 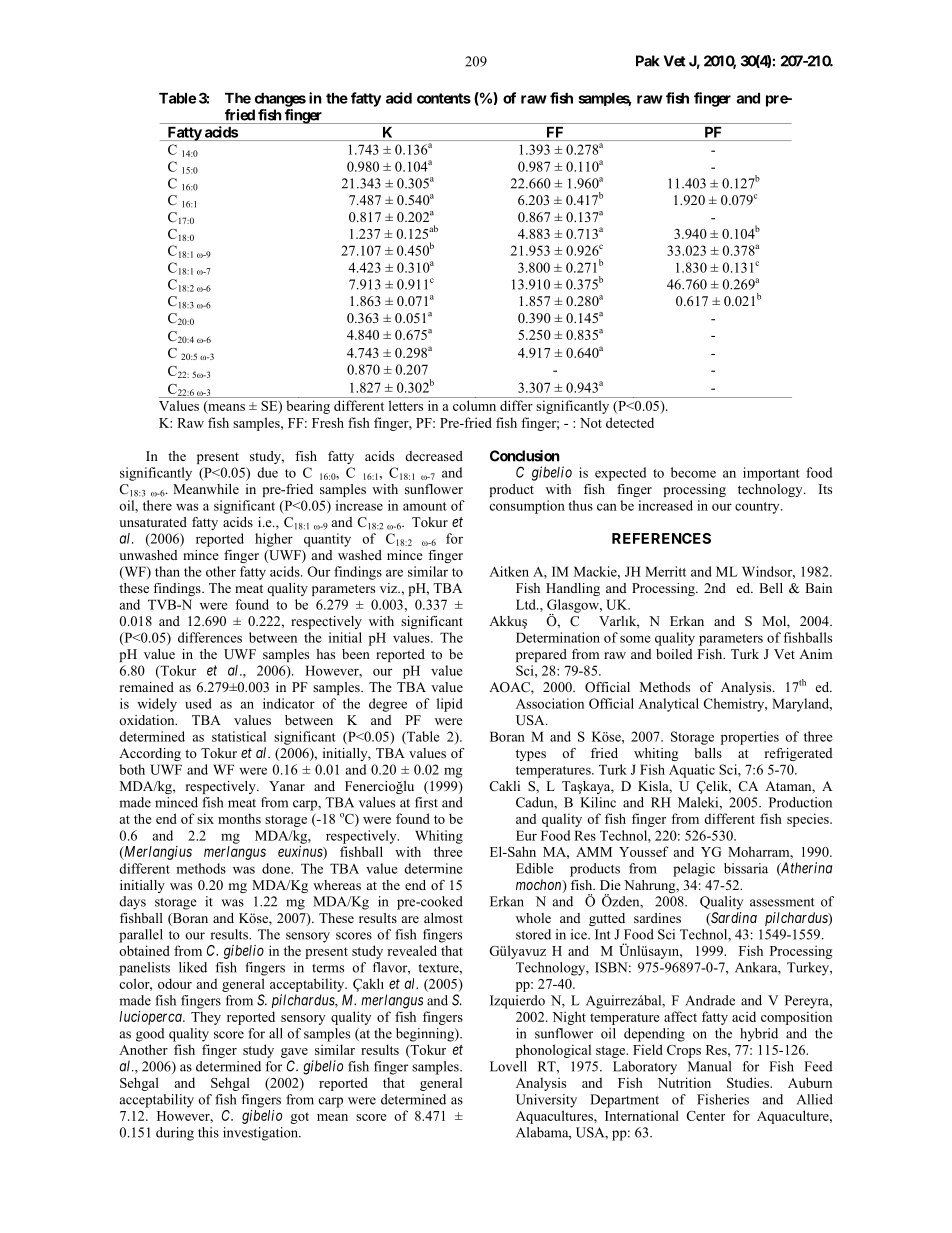 I want to click on column, so click(x=474, y=405).
